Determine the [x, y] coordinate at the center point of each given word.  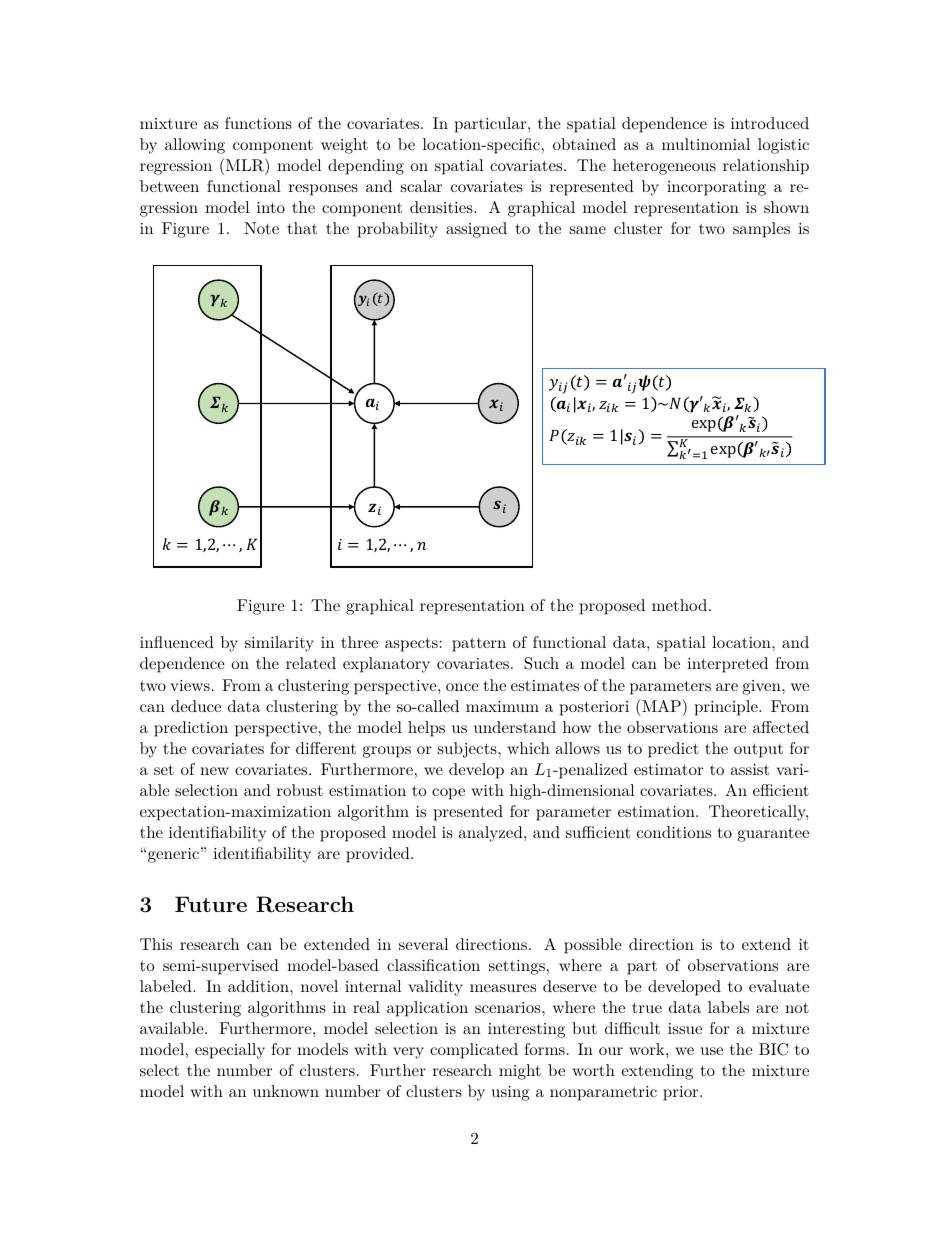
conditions [674, 832]
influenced [177, 642]
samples [761, 230]
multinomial [706, 144]
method [681, 605]
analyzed [492, 834]
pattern [479, 645]
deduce [196, 706]
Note [261, 228]
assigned [476, 230]
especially [230, 1051]
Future [211, 904]
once [462, 687]
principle [727, 708]
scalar [421, 186]
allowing [195, 146]
